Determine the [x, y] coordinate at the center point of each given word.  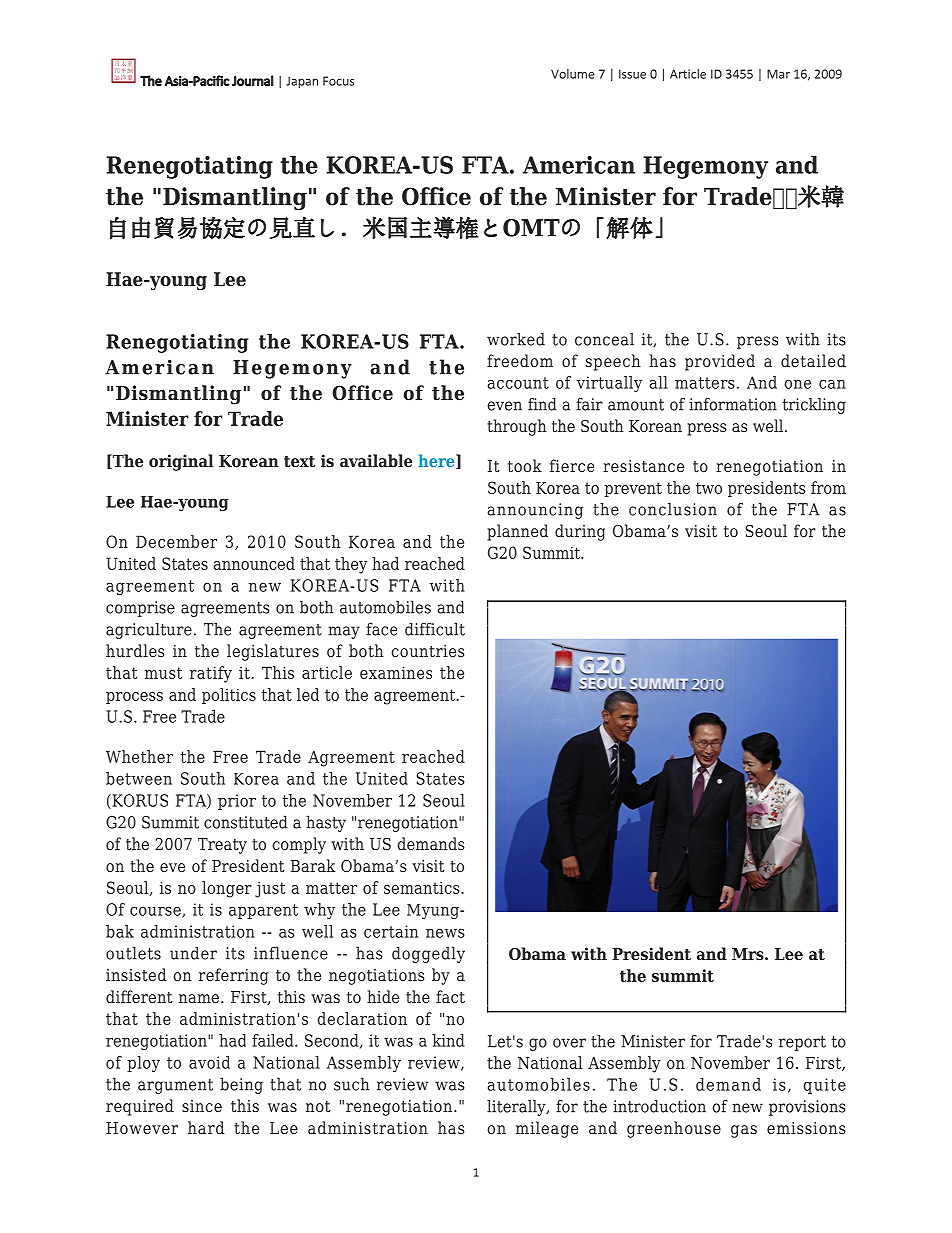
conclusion [673, 509]
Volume [573, 74]
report [802, 1043]
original [181, 462]
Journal [253, 80]
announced [254, 563]
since [202, 1106]
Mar [778, 74]
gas [744, 1131]
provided [720, 362]
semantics [423, 887]
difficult [435, 629]
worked [516, 339]
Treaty [222, 846]
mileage [547, 1129]
